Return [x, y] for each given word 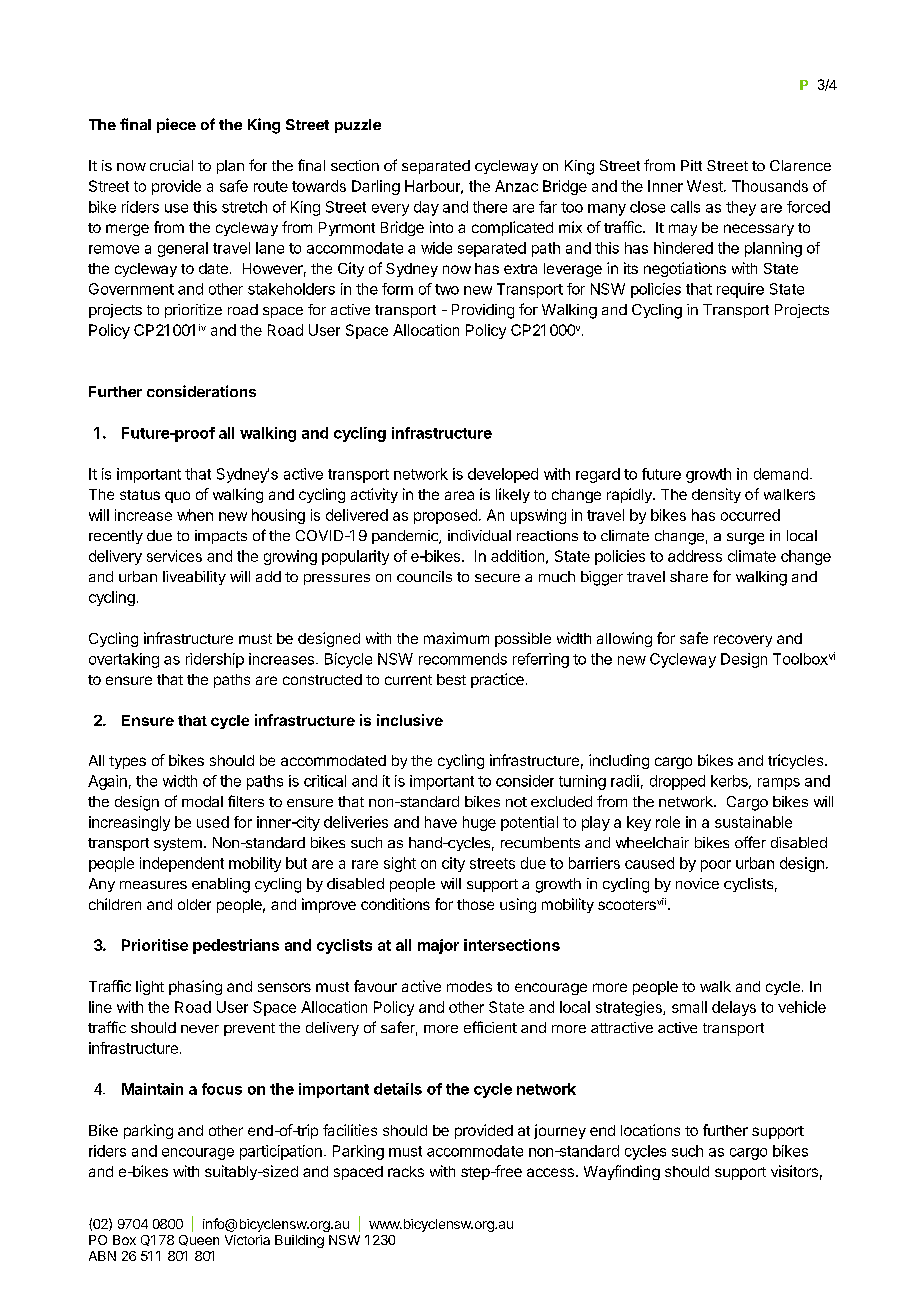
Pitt [691, 165]
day [426, 208]
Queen [199, 1240]
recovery [743, 641]
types [127, 762]
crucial [171, 165]
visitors [794, 1171]
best [451, 679]
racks [406, 1171]
